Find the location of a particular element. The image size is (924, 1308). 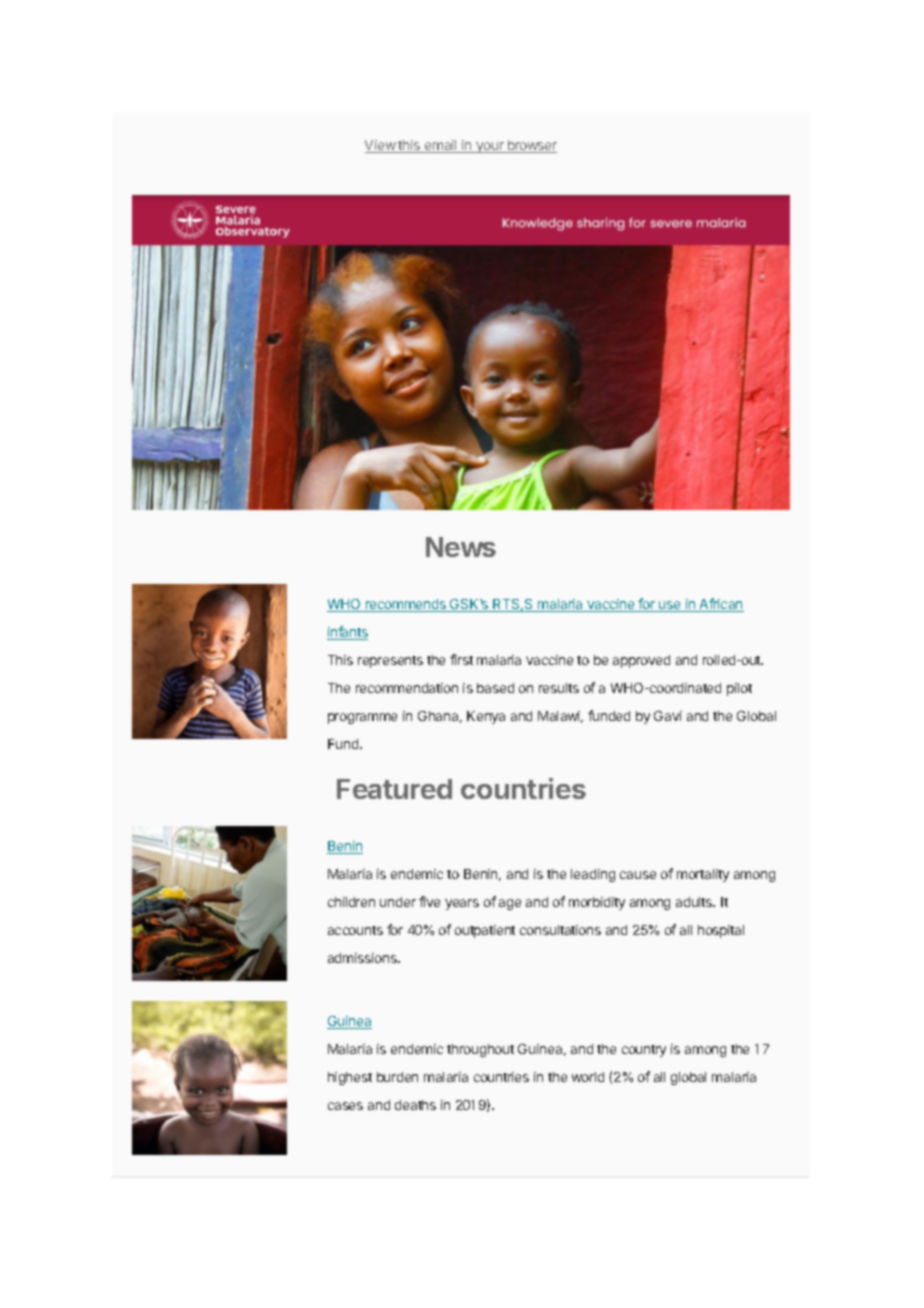

your is located at coordinates (490, 147).
